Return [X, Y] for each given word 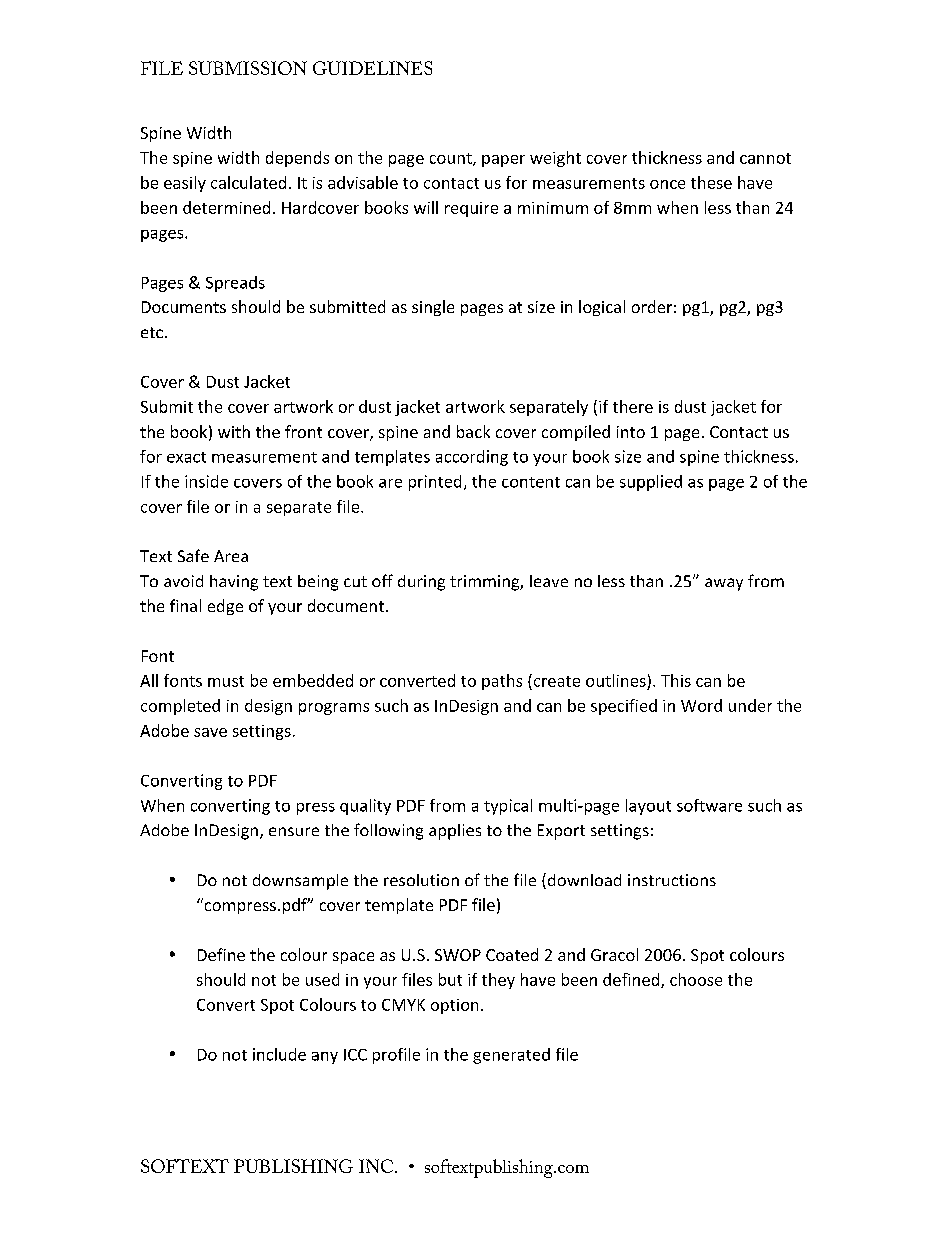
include [279, 1054]
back [473, 431]
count [452, 159]
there [633, 406]
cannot [765, 158]
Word [701, 705]
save [210, 732]
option [454, 1006]
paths [502, 682]
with [234, 431]
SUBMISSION [248, 68]
